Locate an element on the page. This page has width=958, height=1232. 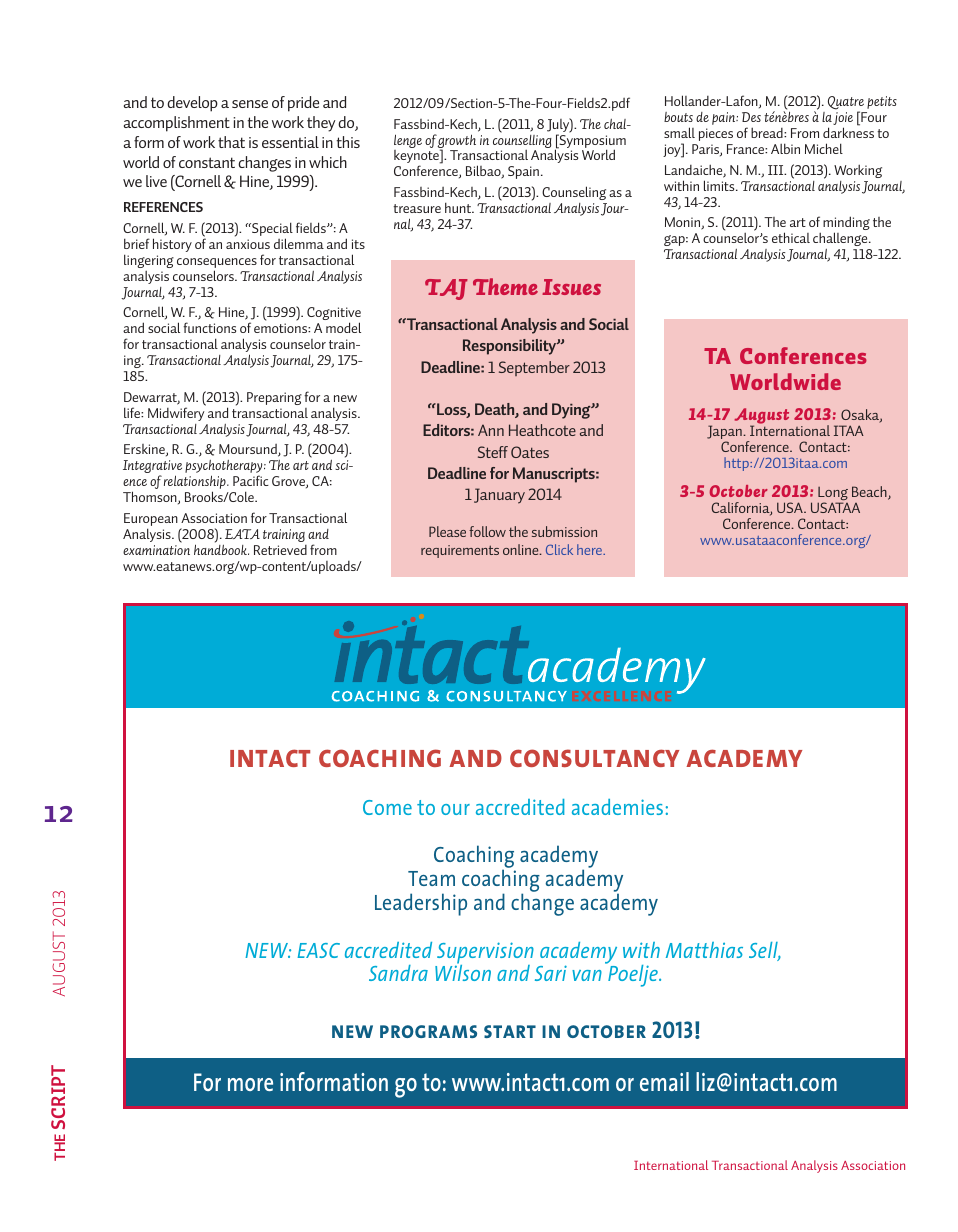
bread is located at coordinates (768, 132).
